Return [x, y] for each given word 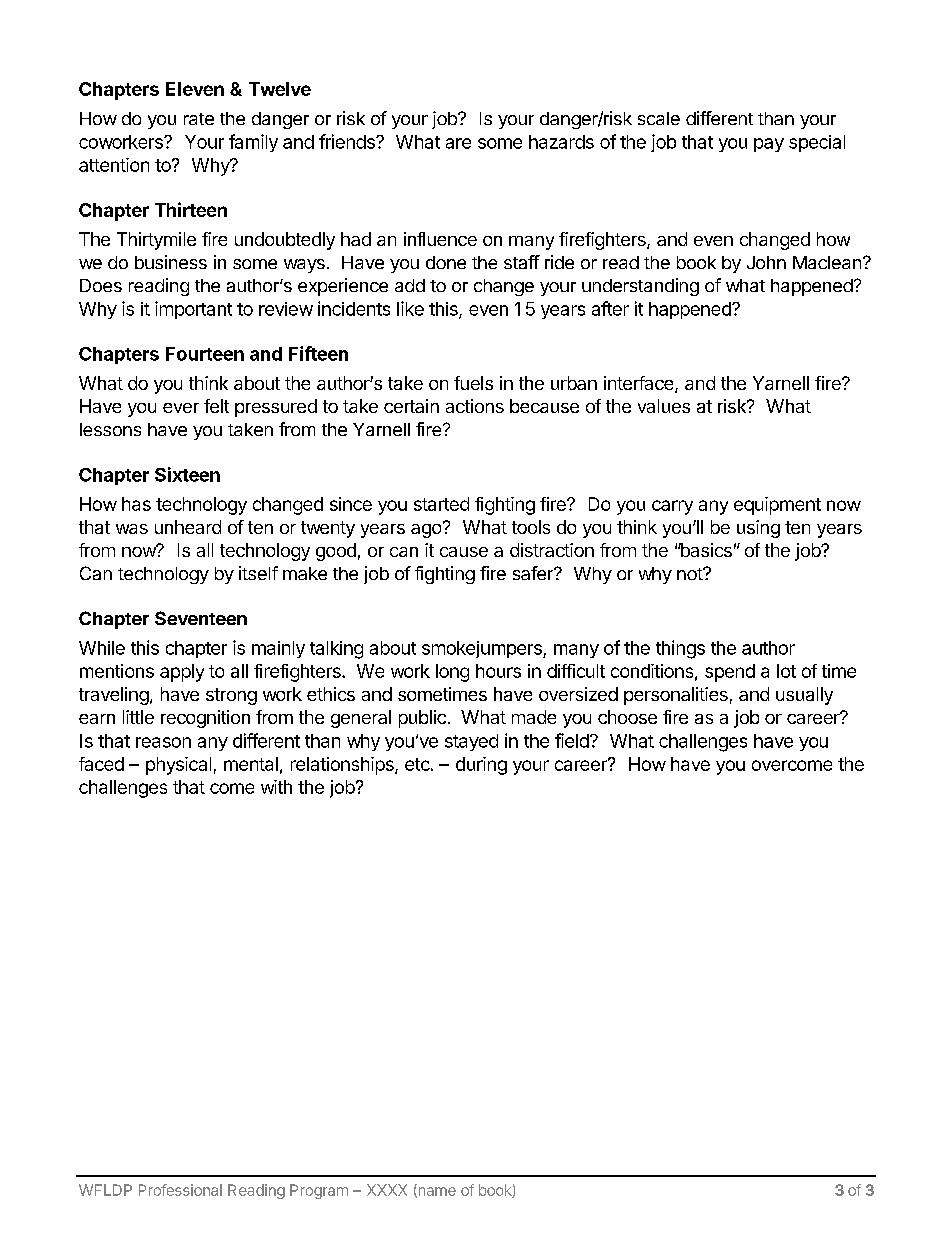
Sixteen [187, 474]
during [481, 766]
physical [178, 766]
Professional [180, 1190]
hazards [561, 142]
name [436, 1192]
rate [199, 119]
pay [769, 145]
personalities [676, 696]
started [441, 504]
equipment [777, 506]
